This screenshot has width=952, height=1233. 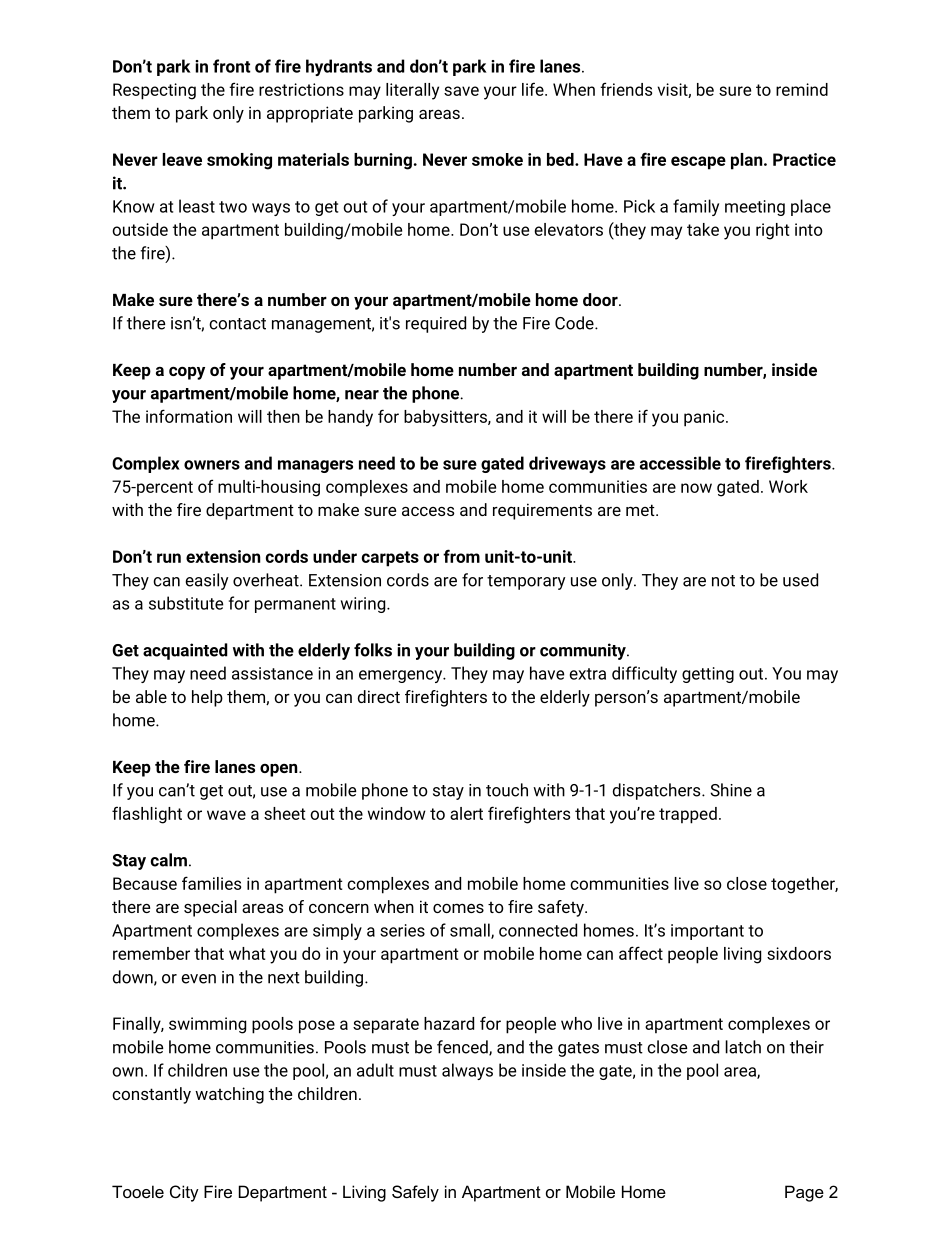 What do you see at coordinates (461, 556) in the screenshot?
I see `from` at bounding box center [461, 556].
